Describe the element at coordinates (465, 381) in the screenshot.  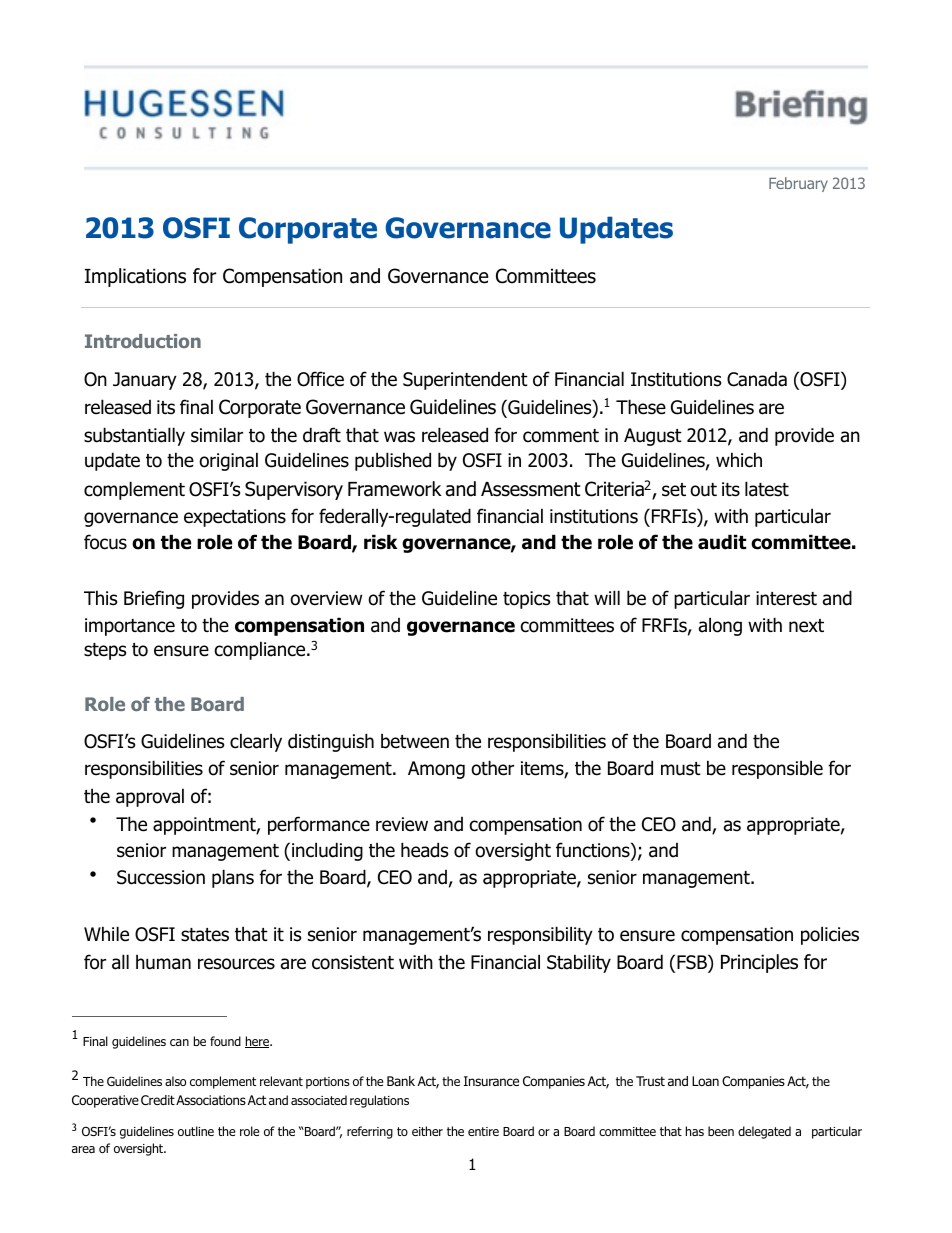
I see `Superintendent` at that location.
